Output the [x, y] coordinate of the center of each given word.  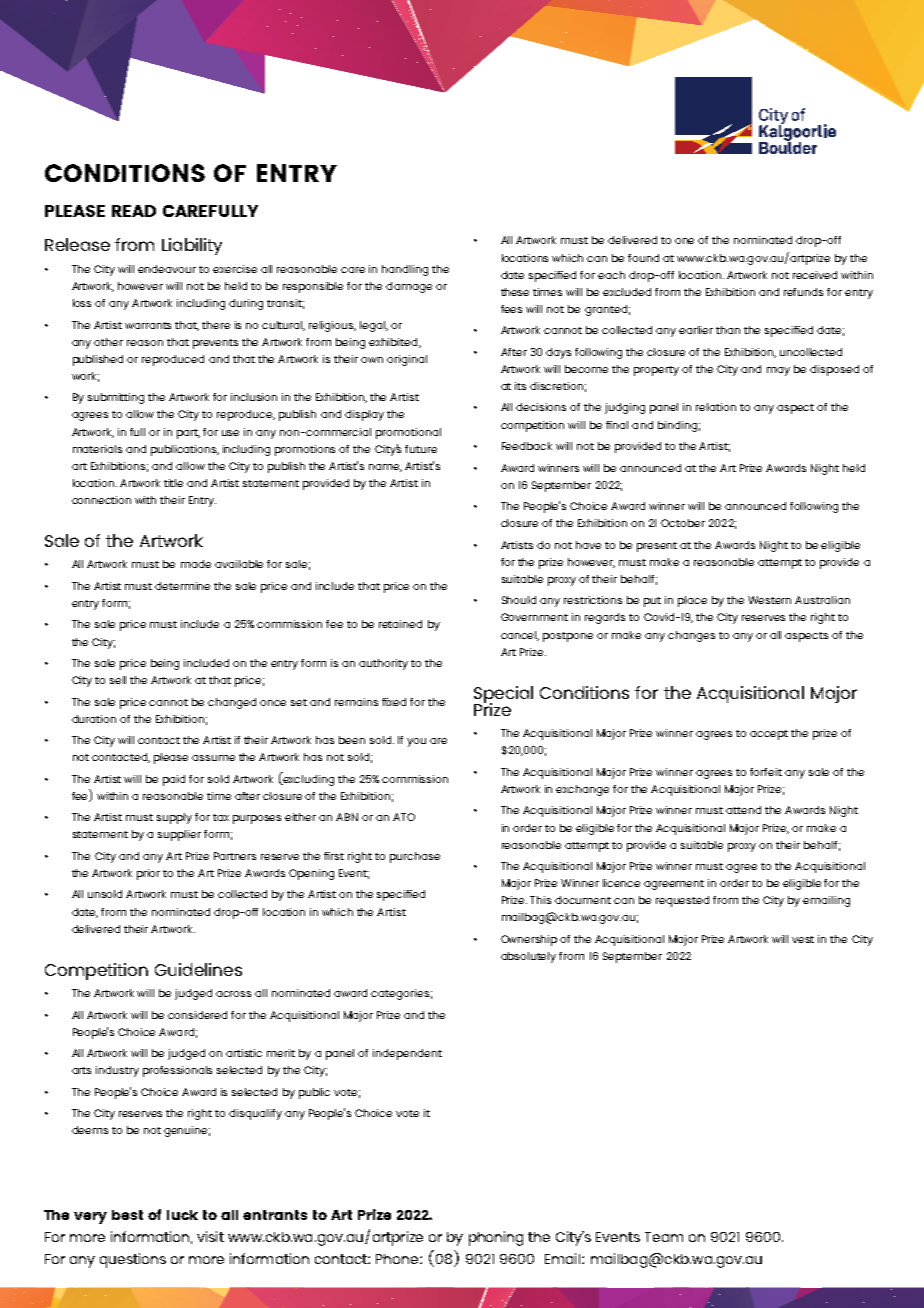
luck [182, 1215]
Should [519, 600]
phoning [496, 1238]
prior [148, 874]
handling [405, 270]
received [815, 275]
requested [682, 901]
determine [182, 586]
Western [769, 600]
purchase [415, 857]
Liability [192, 246]
